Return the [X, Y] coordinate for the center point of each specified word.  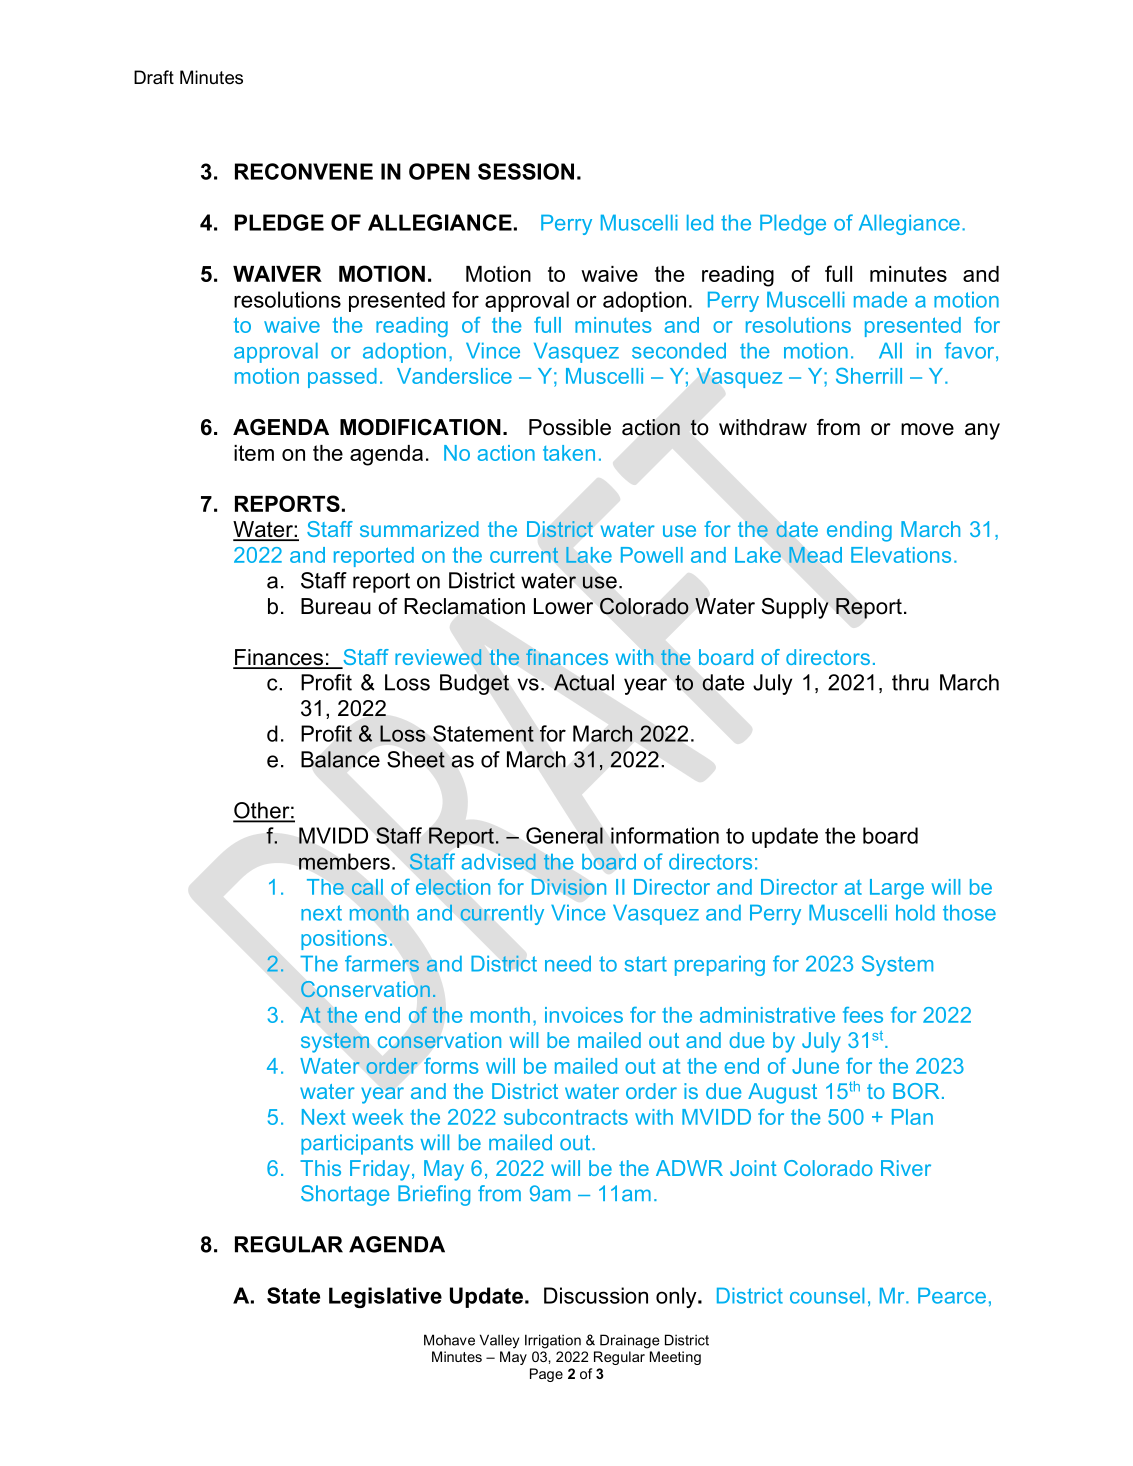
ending [859, 531]
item [254, 453]
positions [344, 940]
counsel [827, 1296]
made [880, 300]
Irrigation [553, 1341]
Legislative [385, 1297]
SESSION [526, 171]
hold [915, 913]
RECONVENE [304, 171]
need [568, 964]
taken [569, 453]
